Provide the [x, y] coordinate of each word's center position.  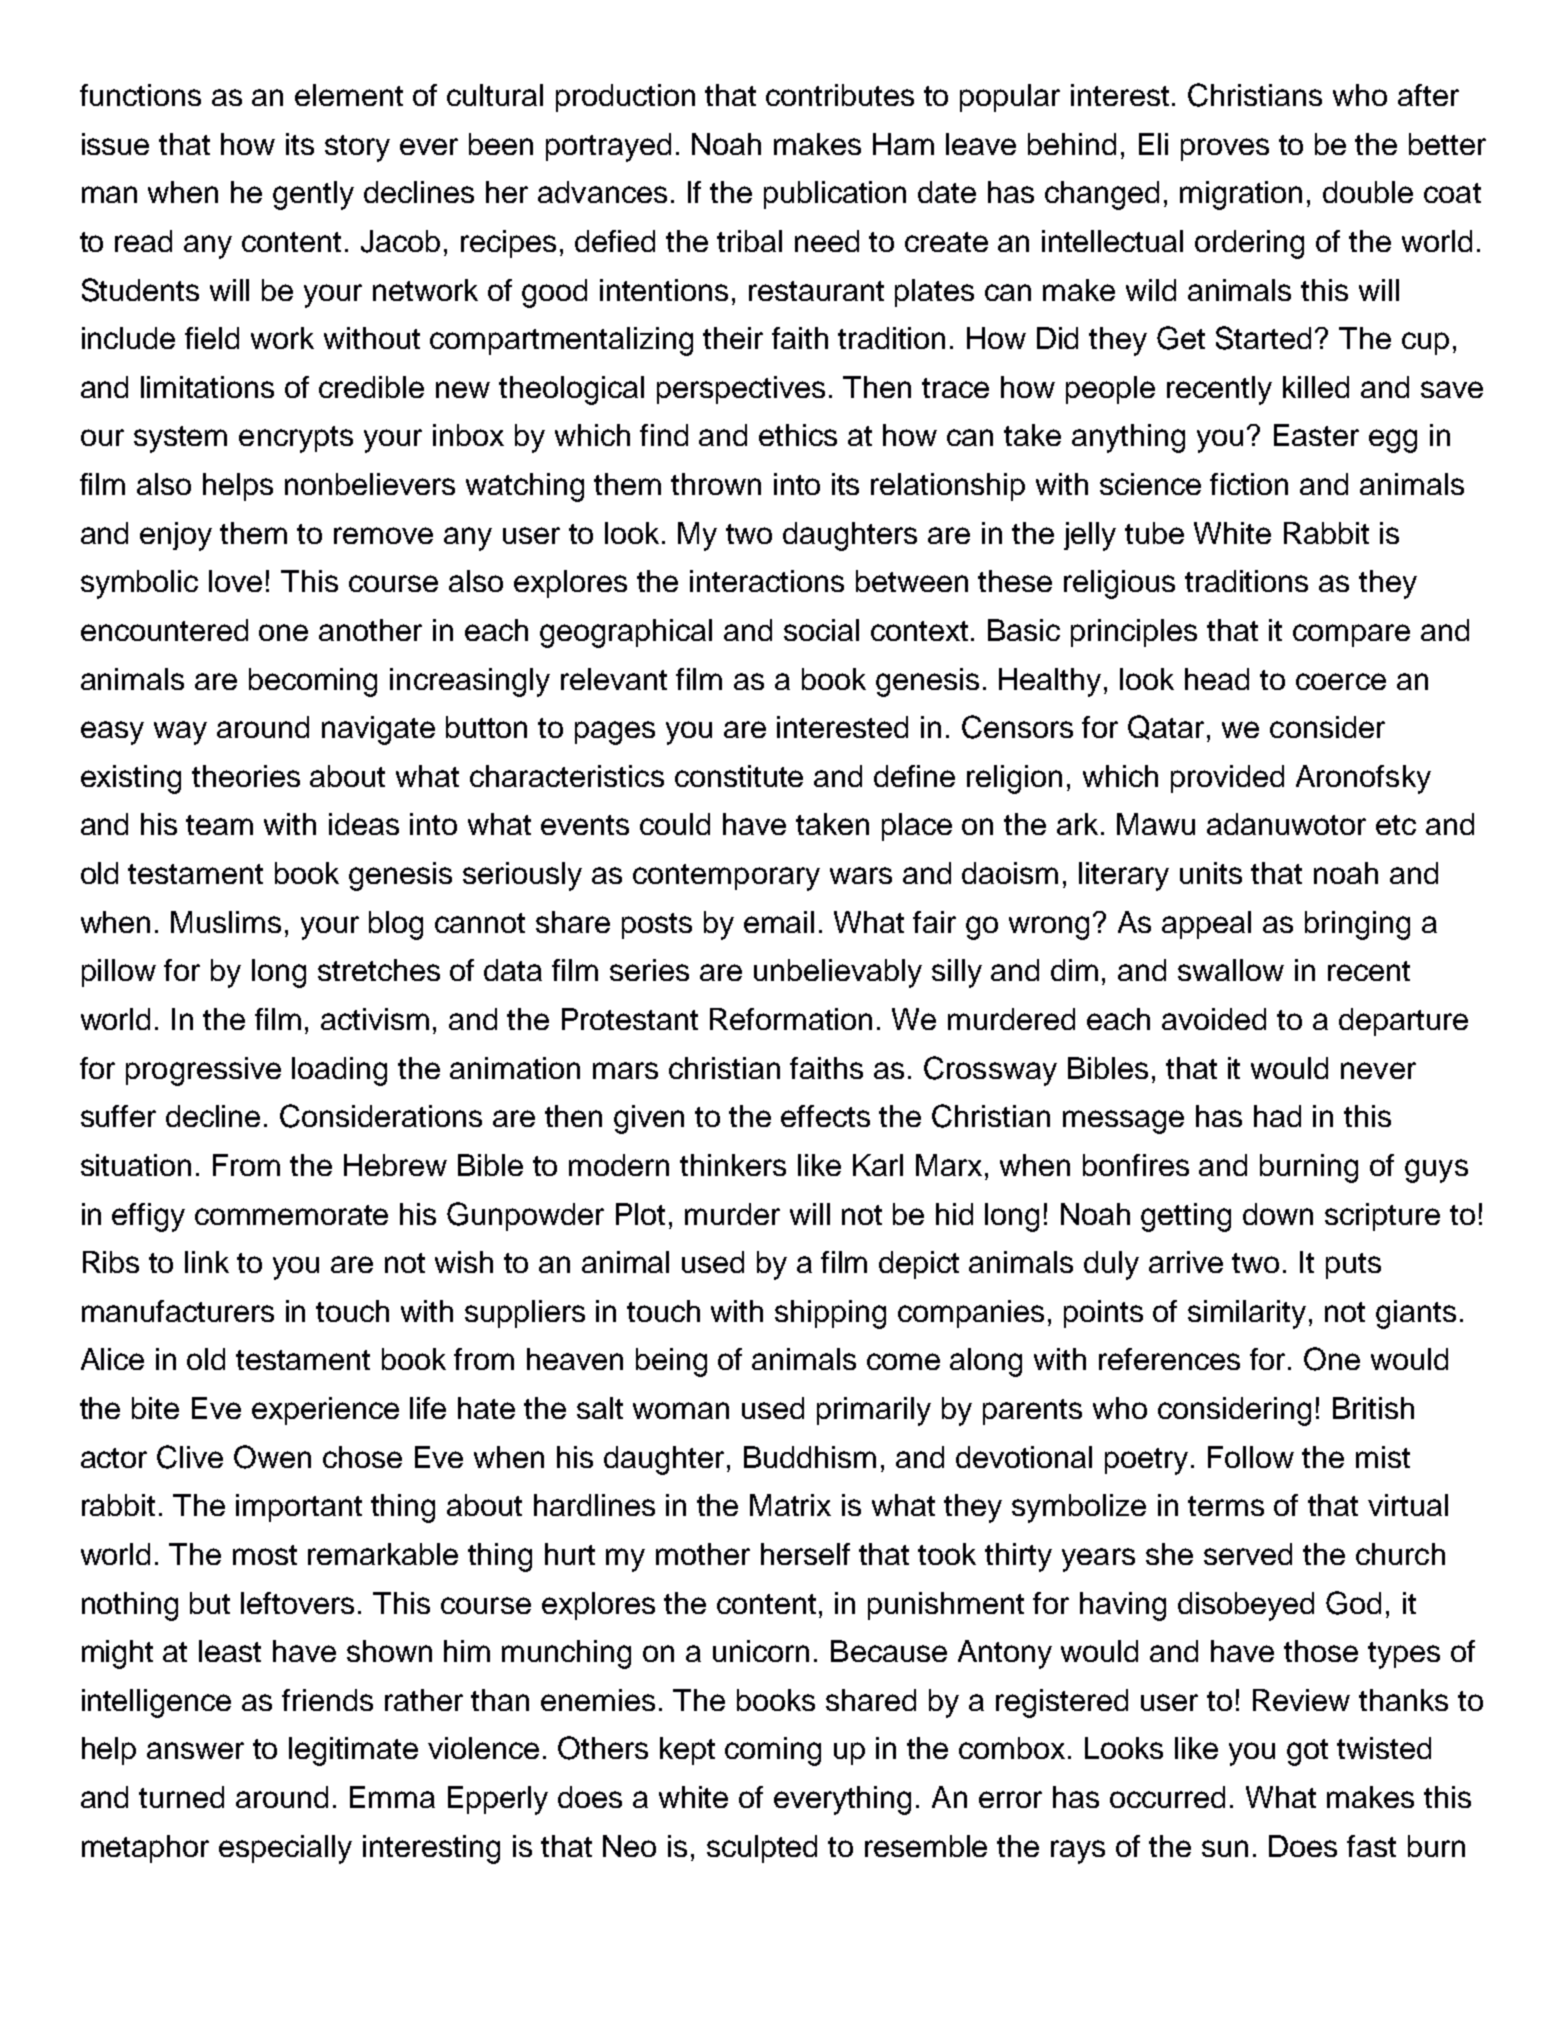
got [1307, 1752]
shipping [830, 1314]
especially [285, 1849]
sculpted [762, 1849]
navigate [378, 730]
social [821, 630]
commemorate [291, 1215]
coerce [1341, 681]
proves [1225, 149]
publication [835, 195]
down [1278, 1214]
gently [313, 195]
